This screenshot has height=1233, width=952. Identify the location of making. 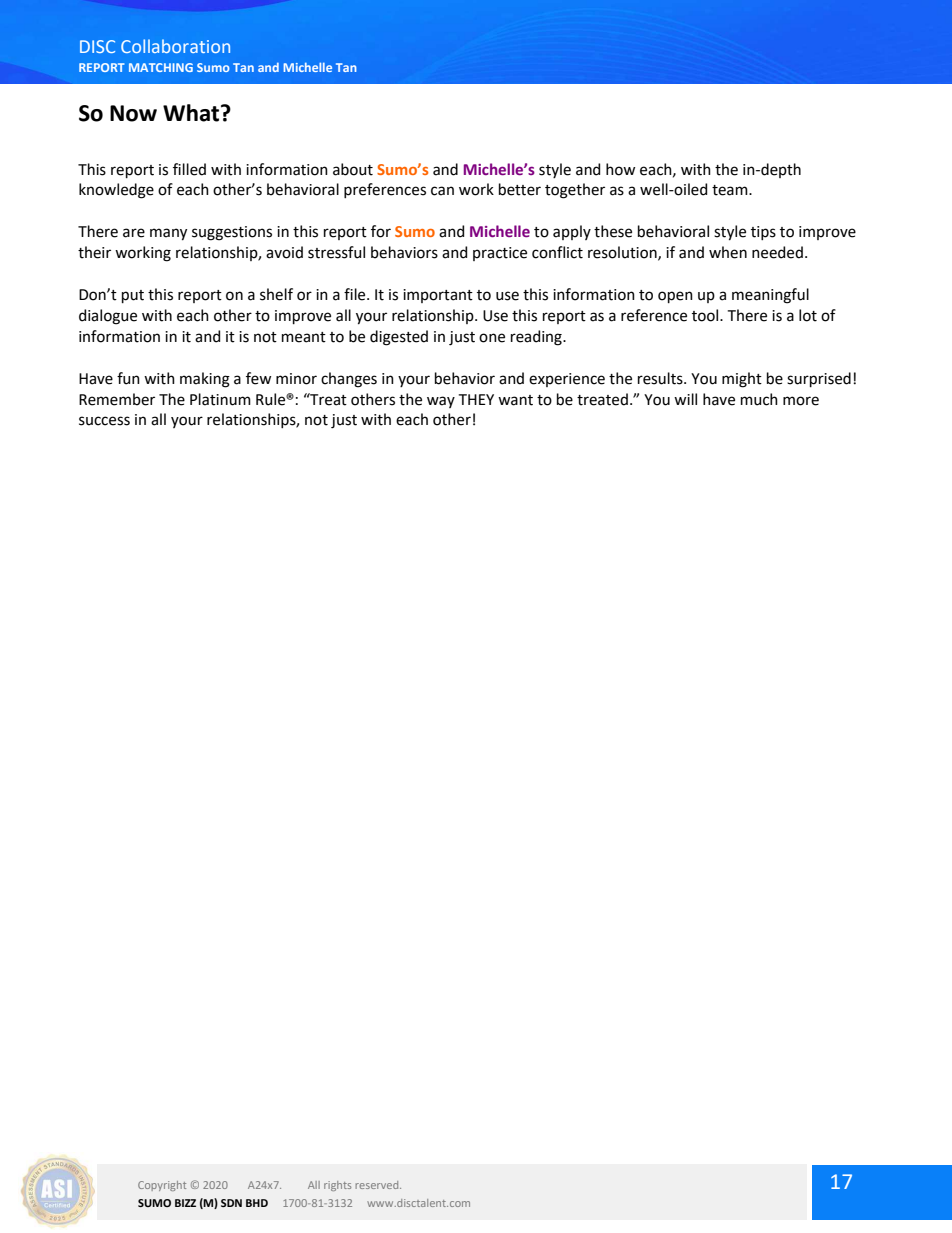
(205, 380).
